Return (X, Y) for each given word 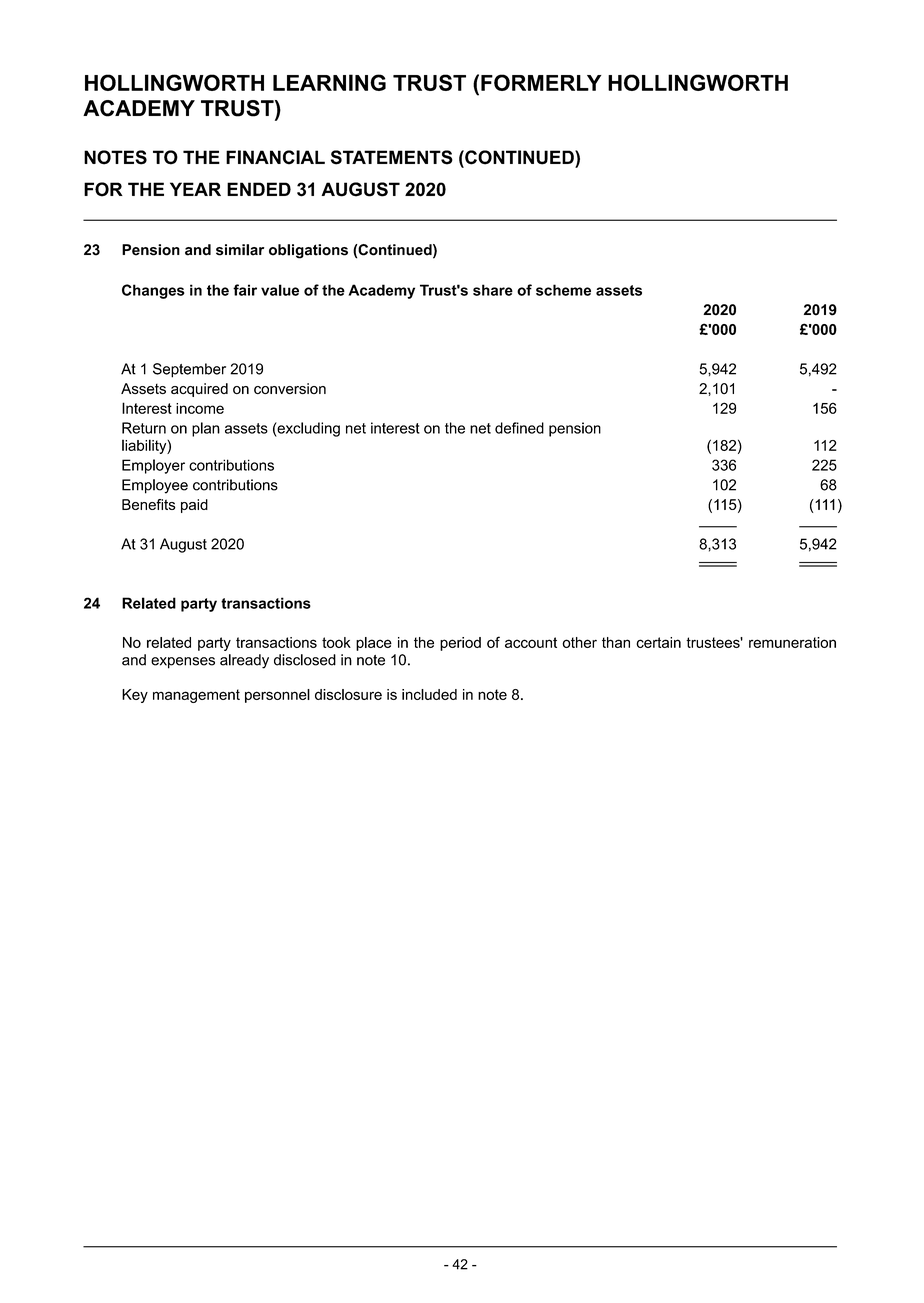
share (493, 290)
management (196, 696)
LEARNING (329, 82)
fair (245, 290)
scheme (563, 290)
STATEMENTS (392, 157)
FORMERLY (541, 82)
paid (194, 506)
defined (519, 428)
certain (658, 642)
